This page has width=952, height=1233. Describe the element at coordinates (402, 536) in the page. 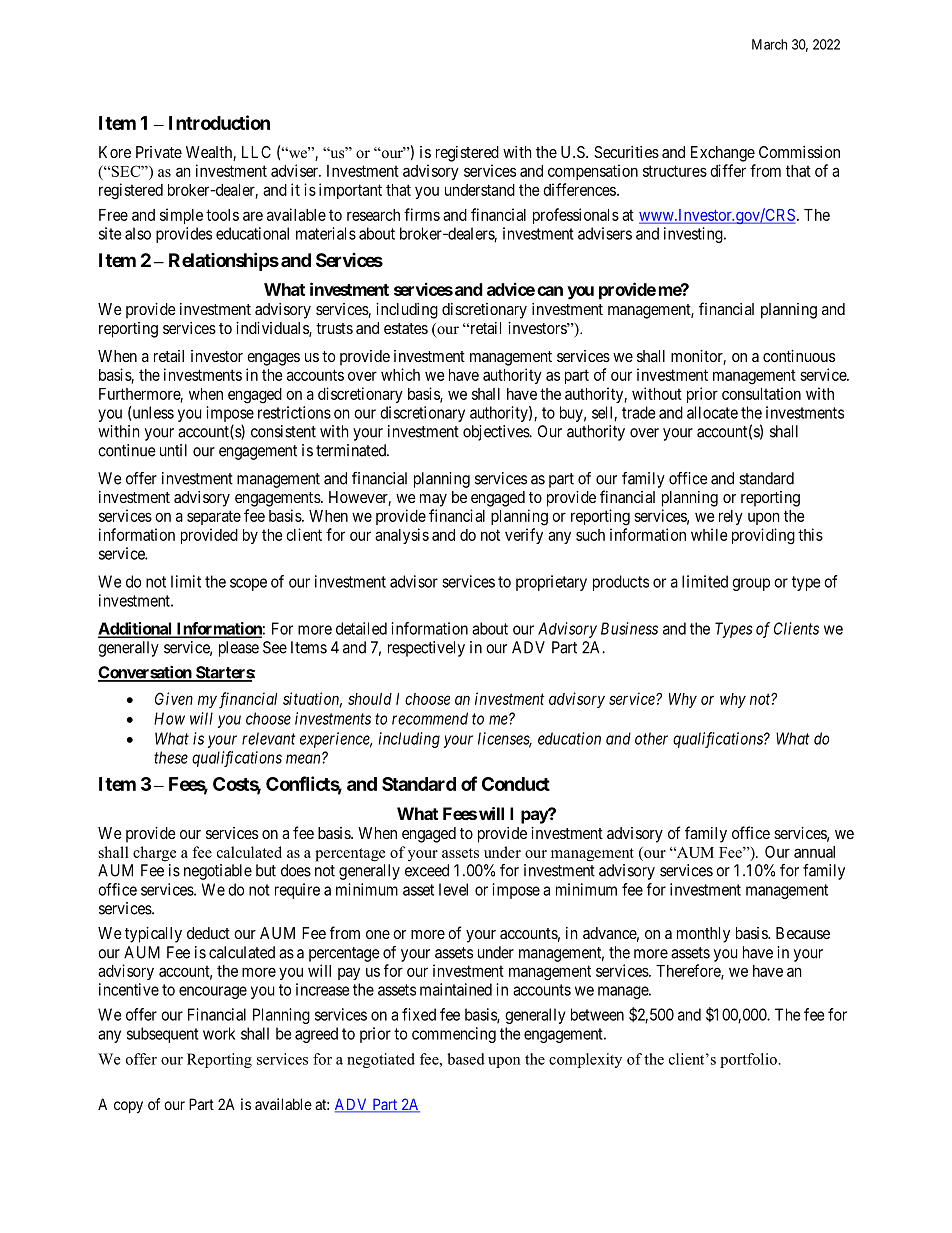

I see `analysis` at that location.
